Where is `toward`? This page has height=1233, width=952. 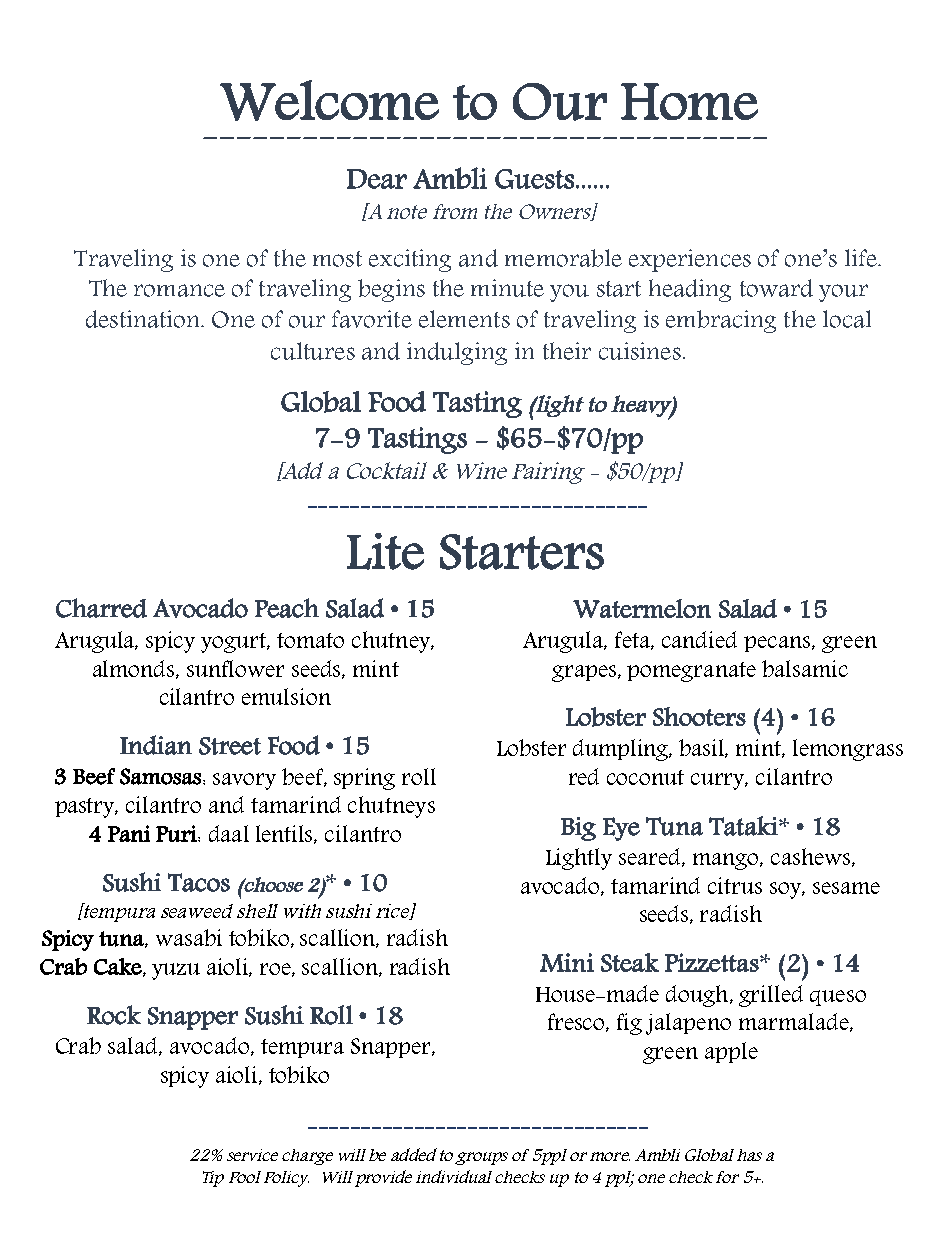
toward is located at coordinates (776, 288).
